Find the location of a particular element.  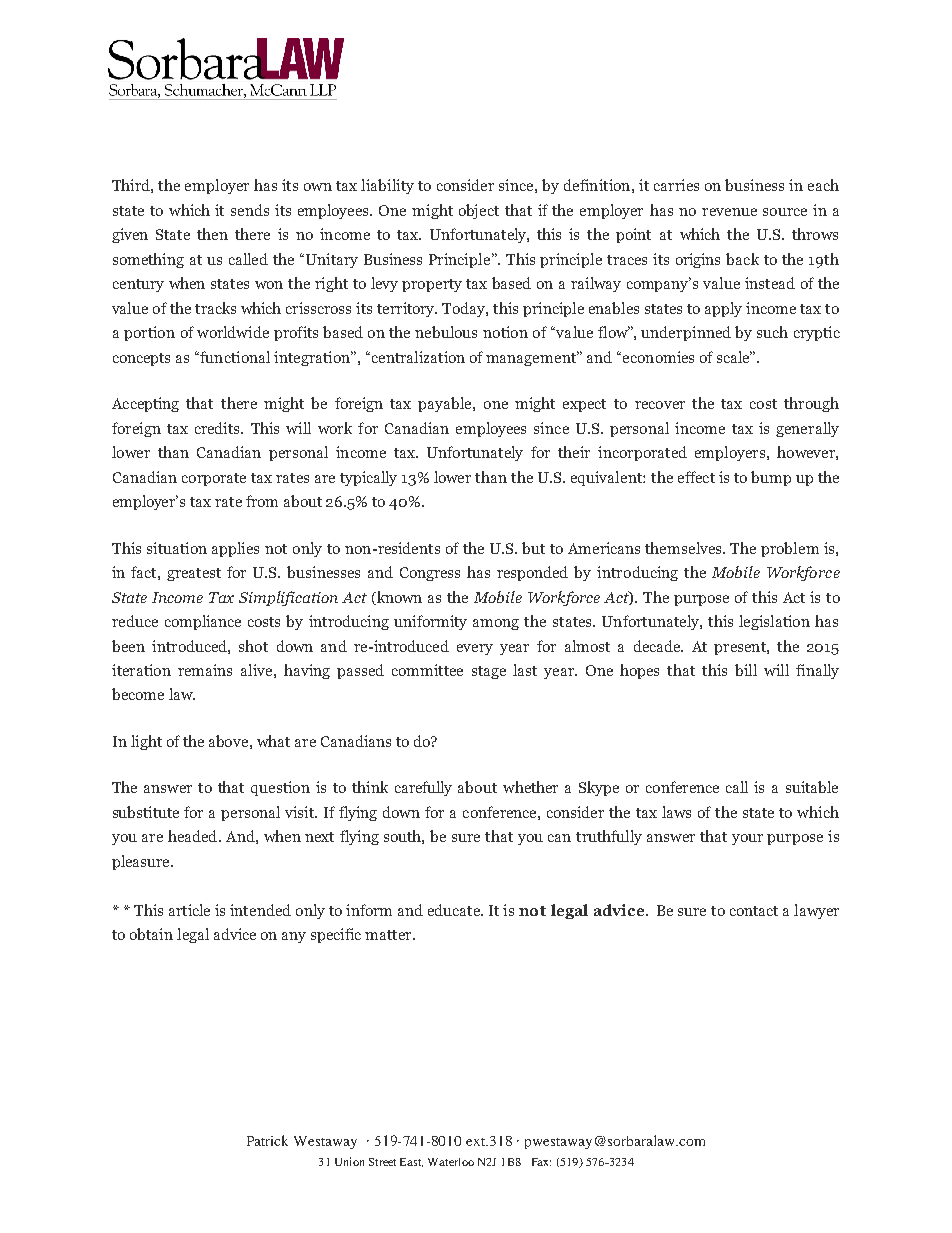

revenue is located at coordinates (729, 212).
